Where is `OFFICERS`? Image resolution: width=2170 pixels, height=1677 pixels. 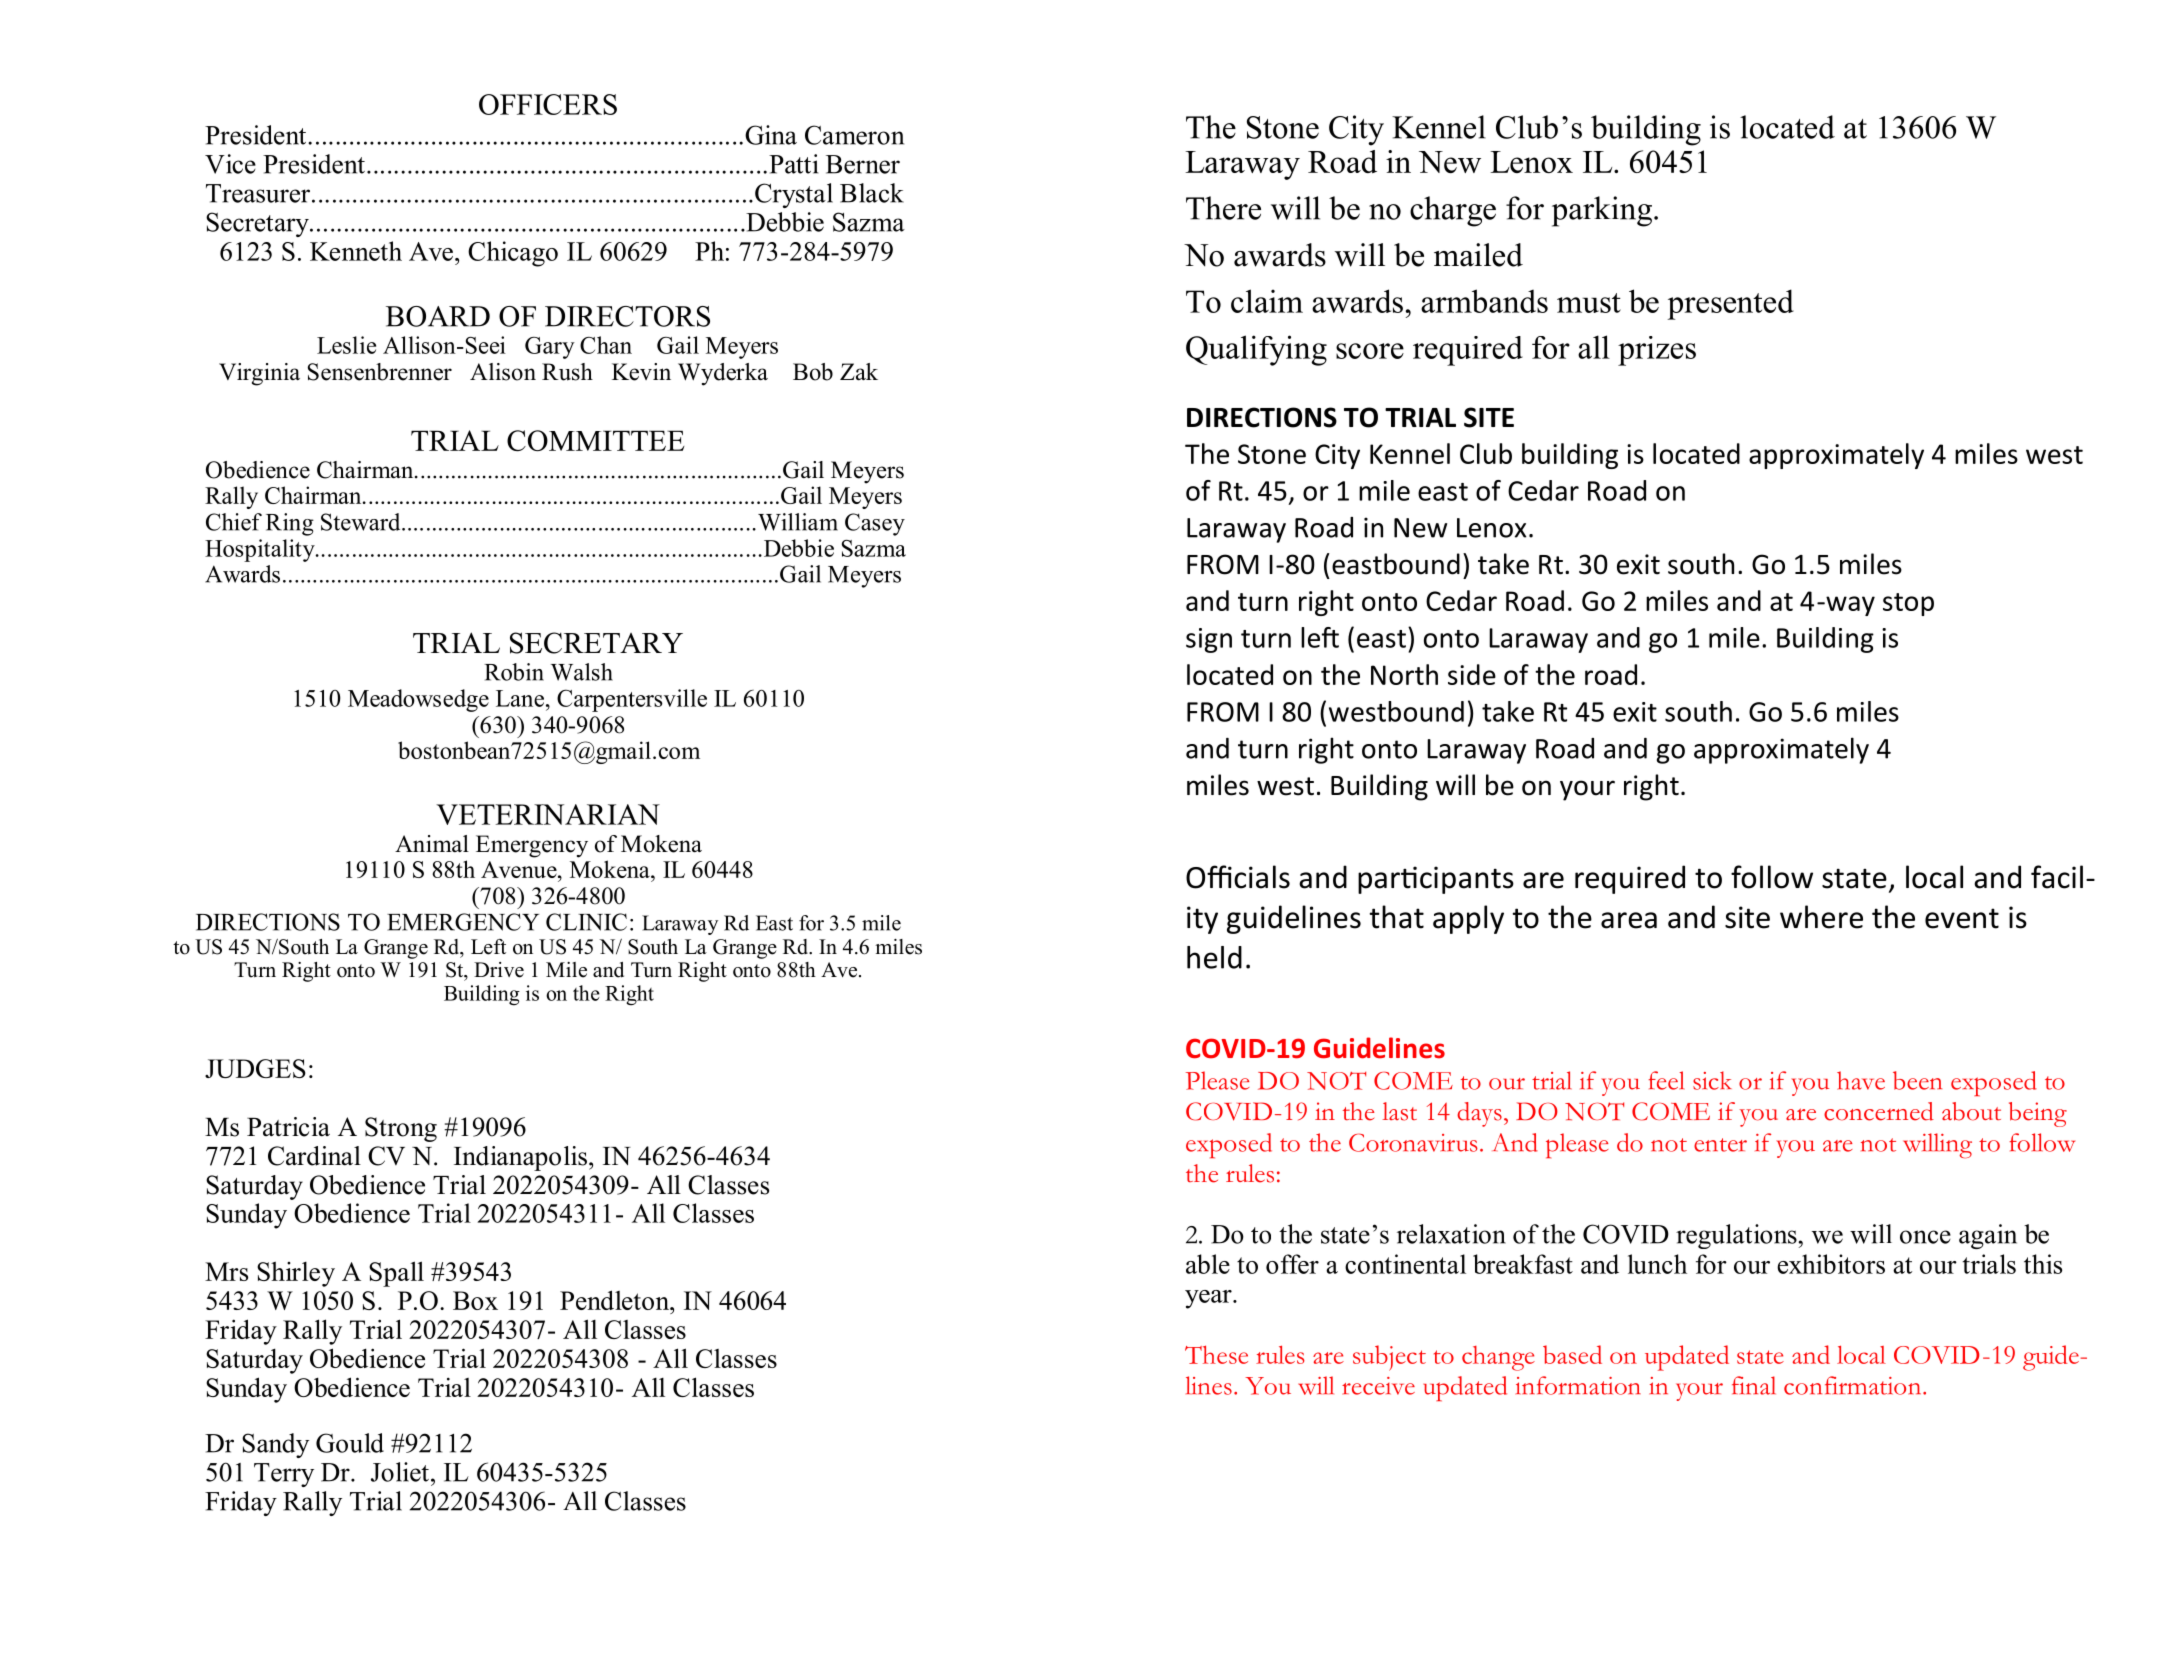 OFFICERS is located at coordinates (548, 104).
